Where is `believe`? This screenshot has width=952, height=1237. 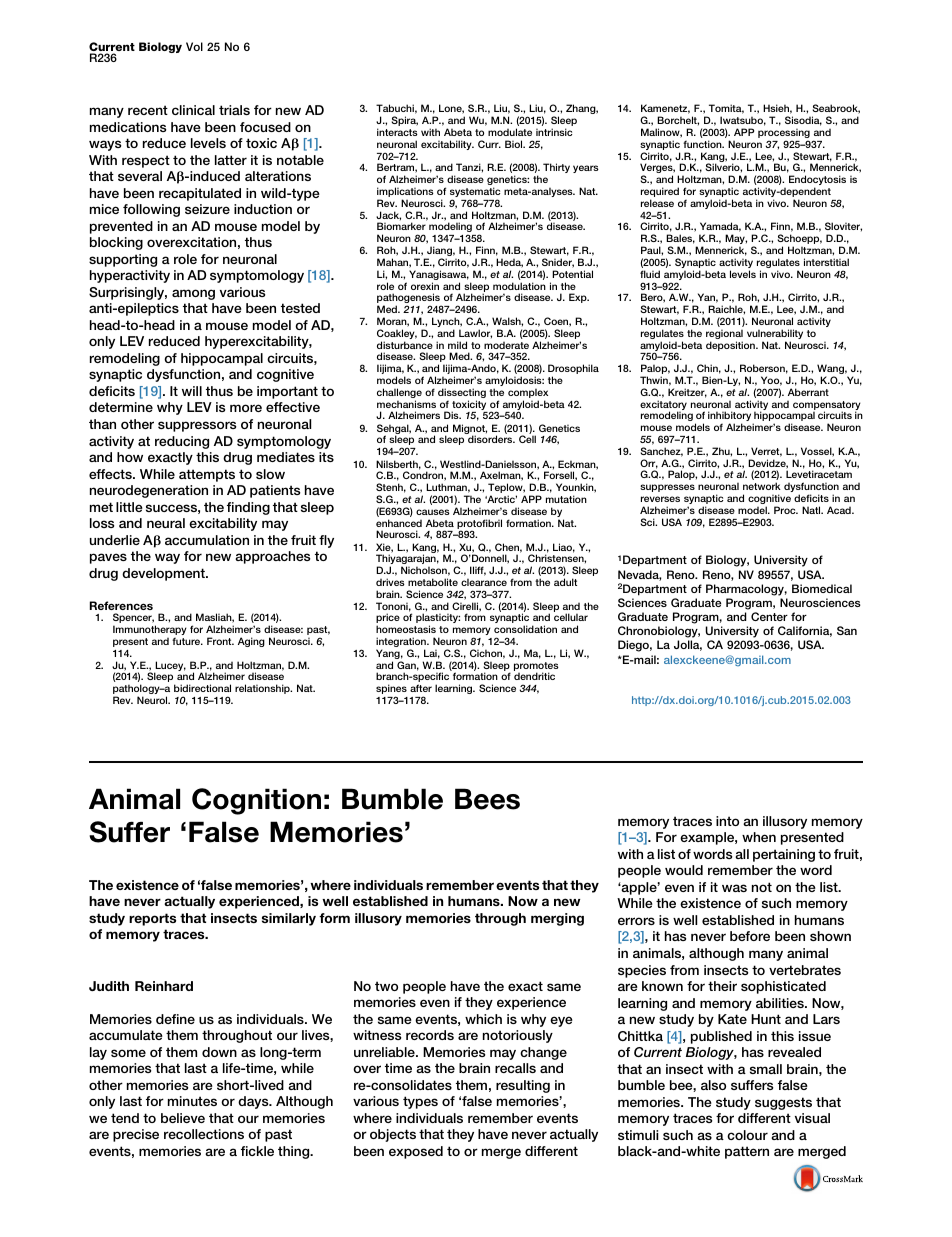
believe is located at coordinates (183, 1118).
